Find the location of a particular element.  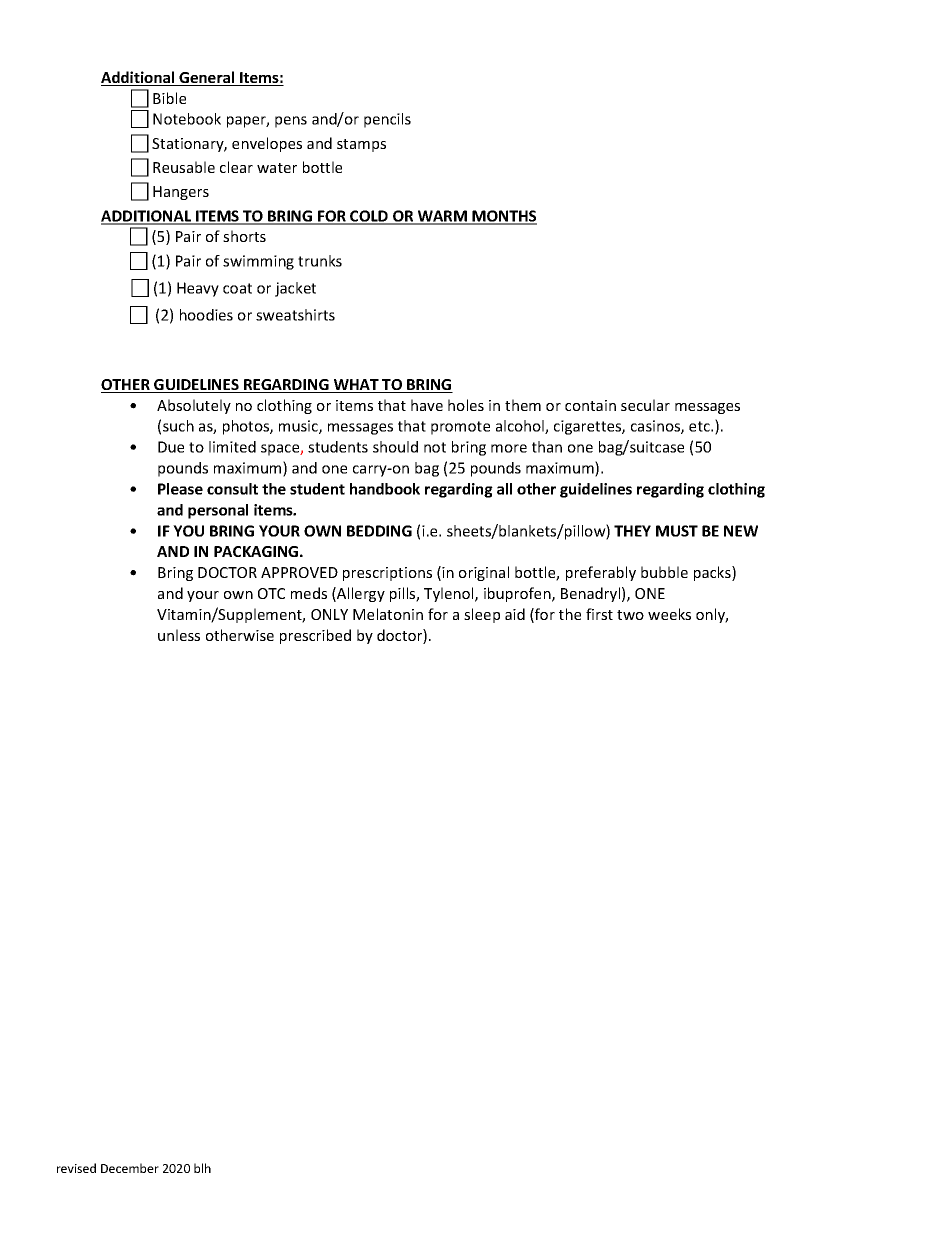

weeks is located at coordinates (669, 614).
